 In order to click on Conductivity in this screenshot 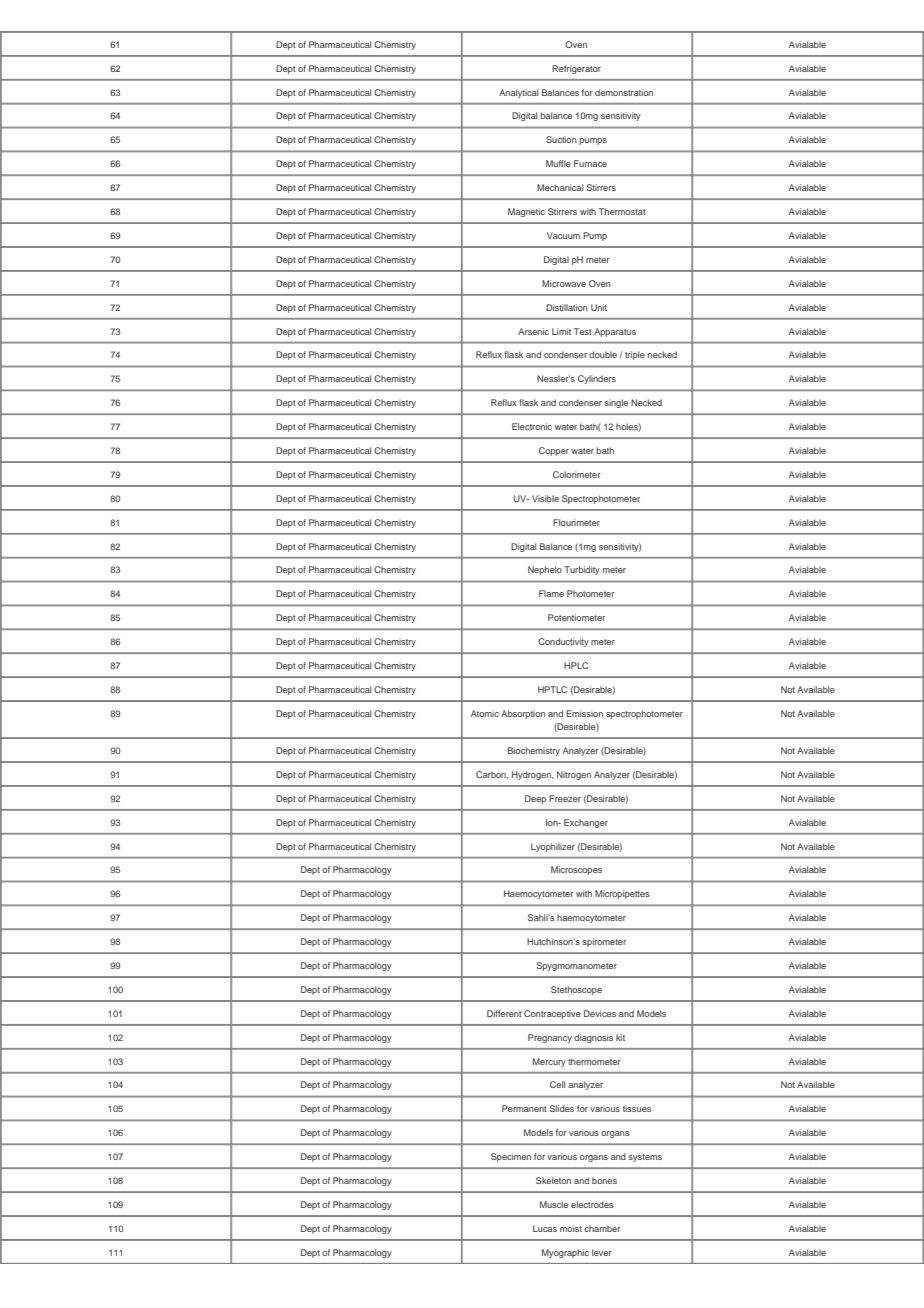, I will do `click(563, 642)`.
